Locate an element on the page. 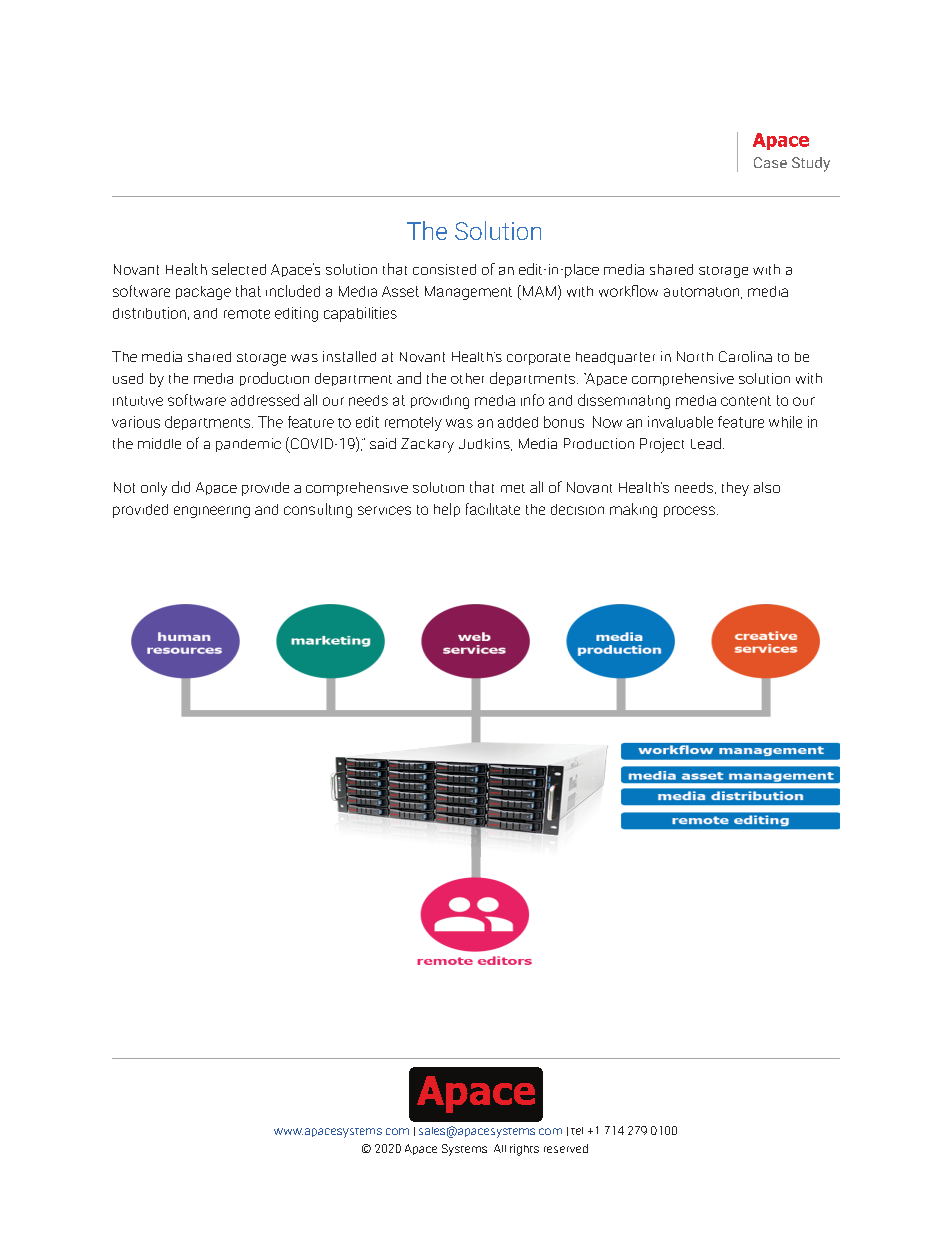 Image resolution: width=952 pixels, height=1233 pixels. Case is located at coordinates (770, 162).
